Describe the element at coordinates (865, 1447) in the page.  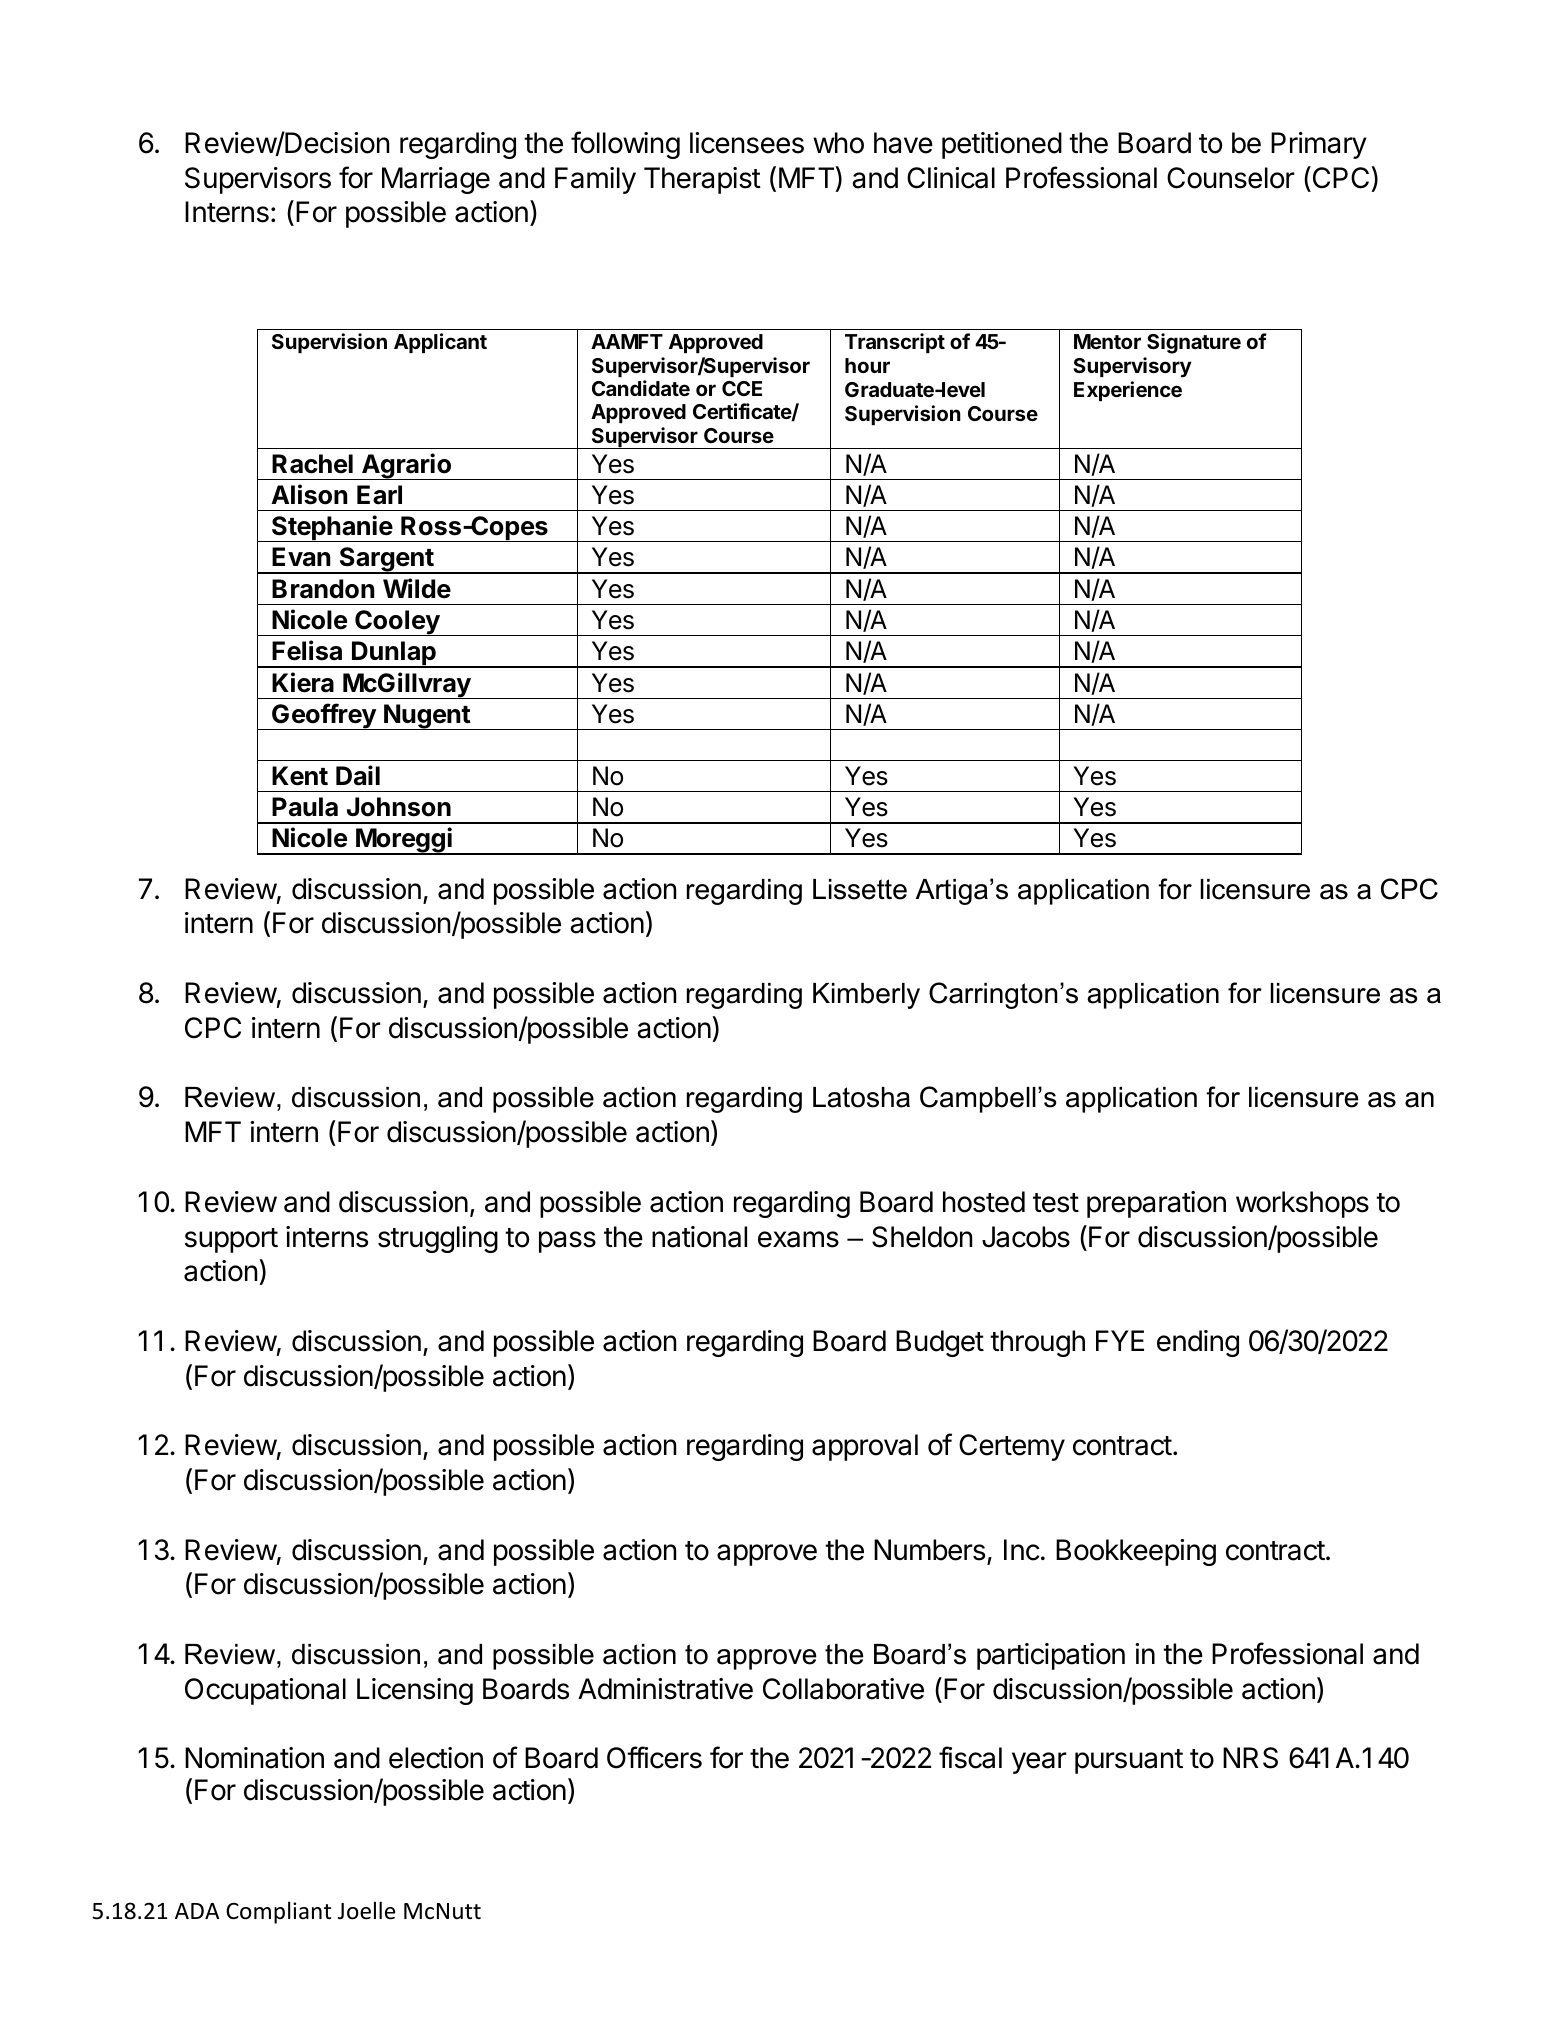
I see `approval` at that location.
